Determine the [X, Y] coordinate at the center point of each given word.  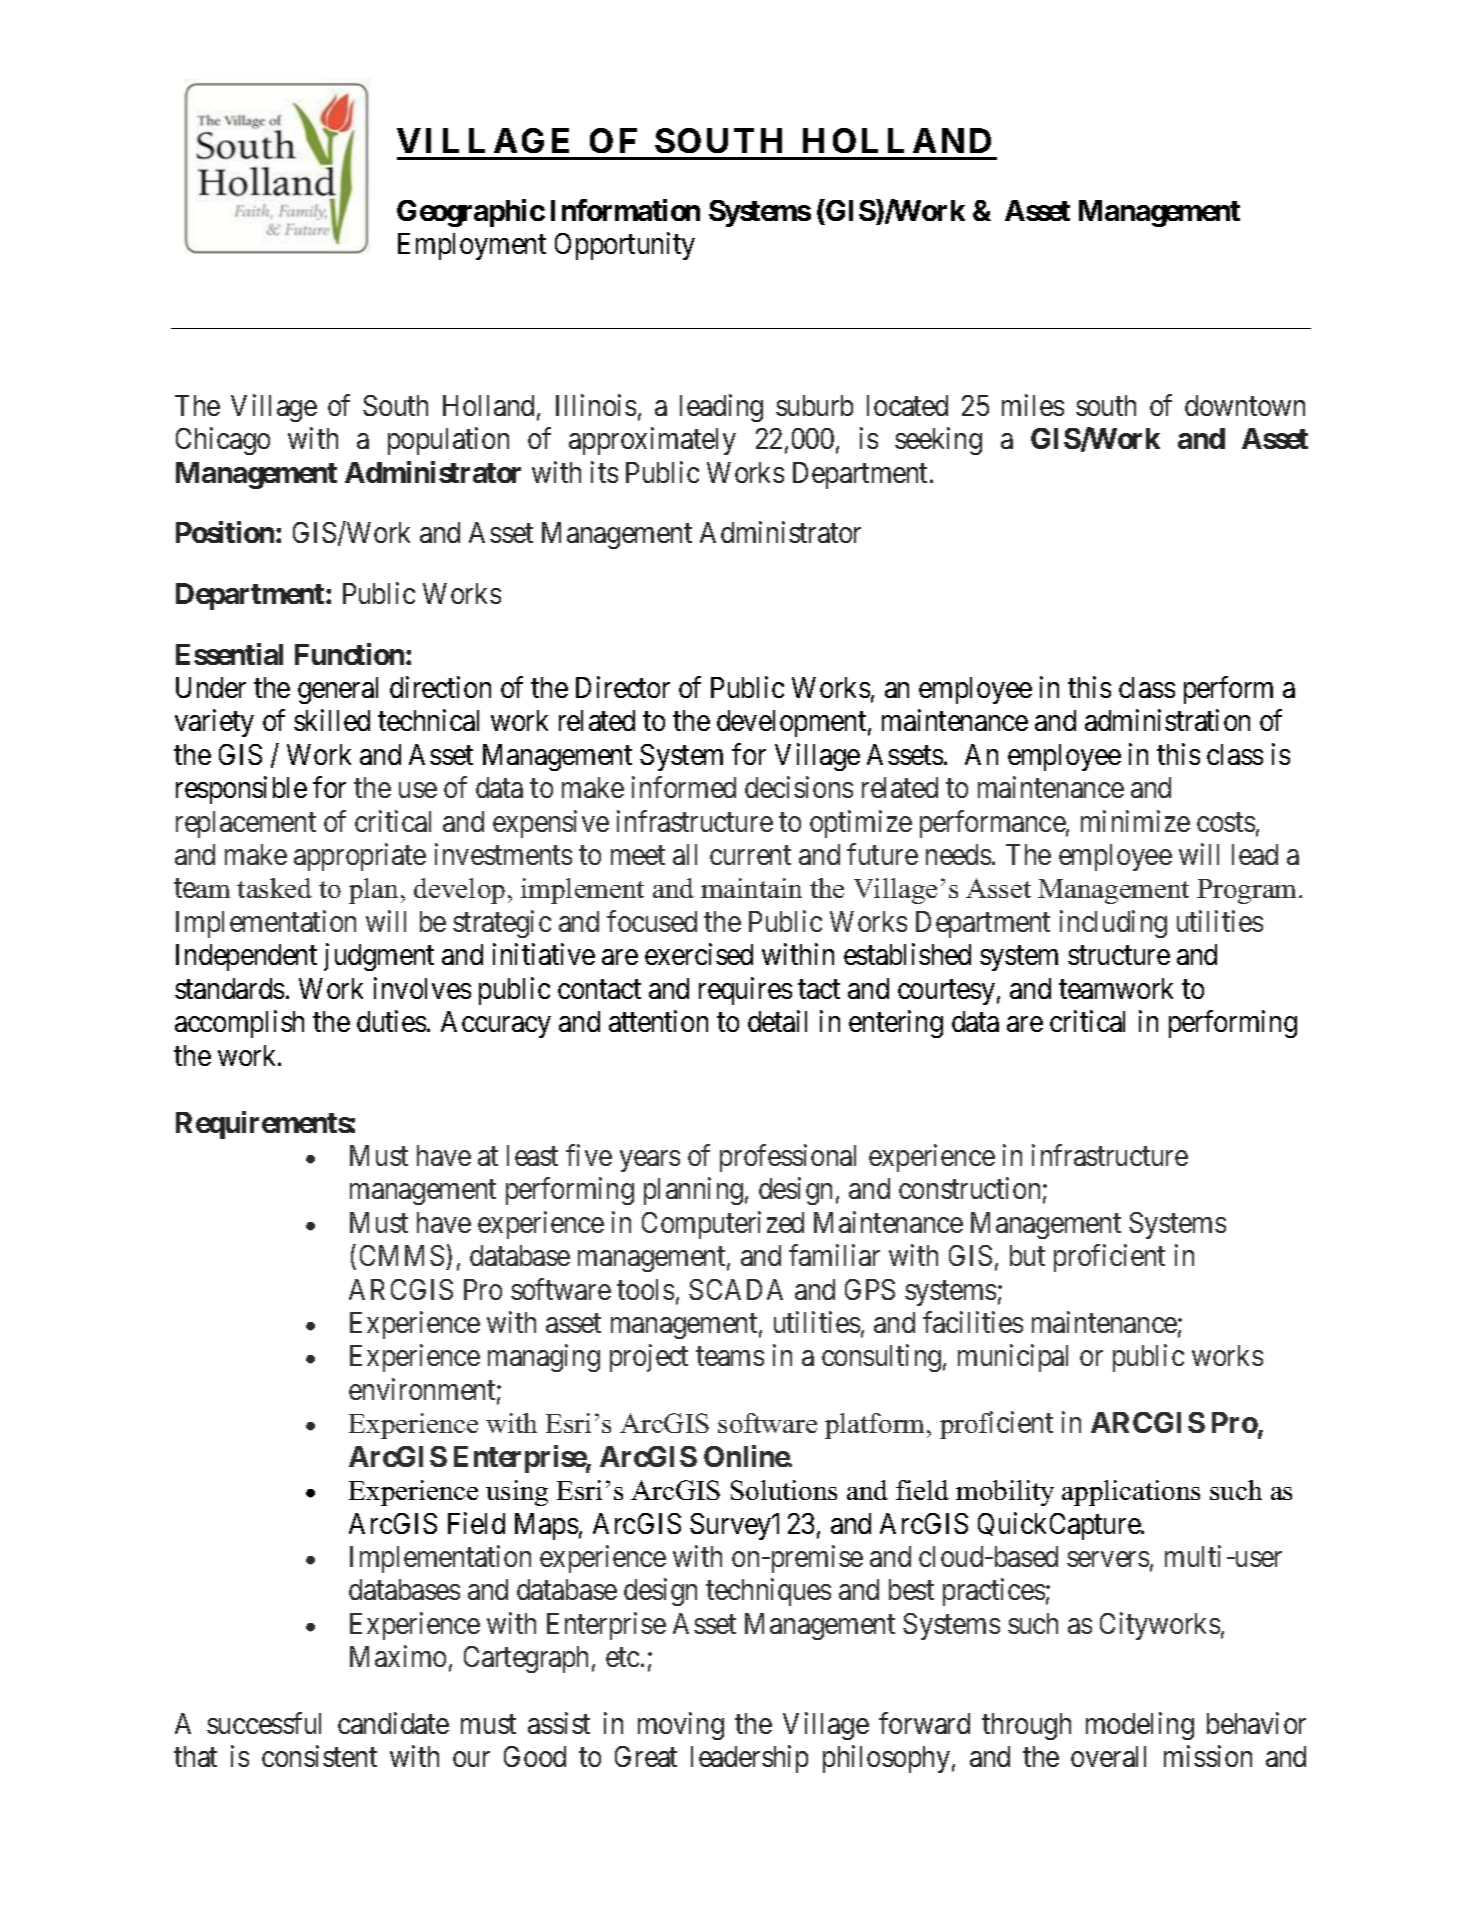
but [1027, 1255]
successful [264, 1723]
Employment [472, 246]
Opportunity [625, 246]
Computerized [723, 1225]
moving [681, 1726]
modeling [1140, 1726]
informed [684, 787]
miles [1033, 405]
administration [1167, 720]
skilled [332, 720]
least [532, 1155]
